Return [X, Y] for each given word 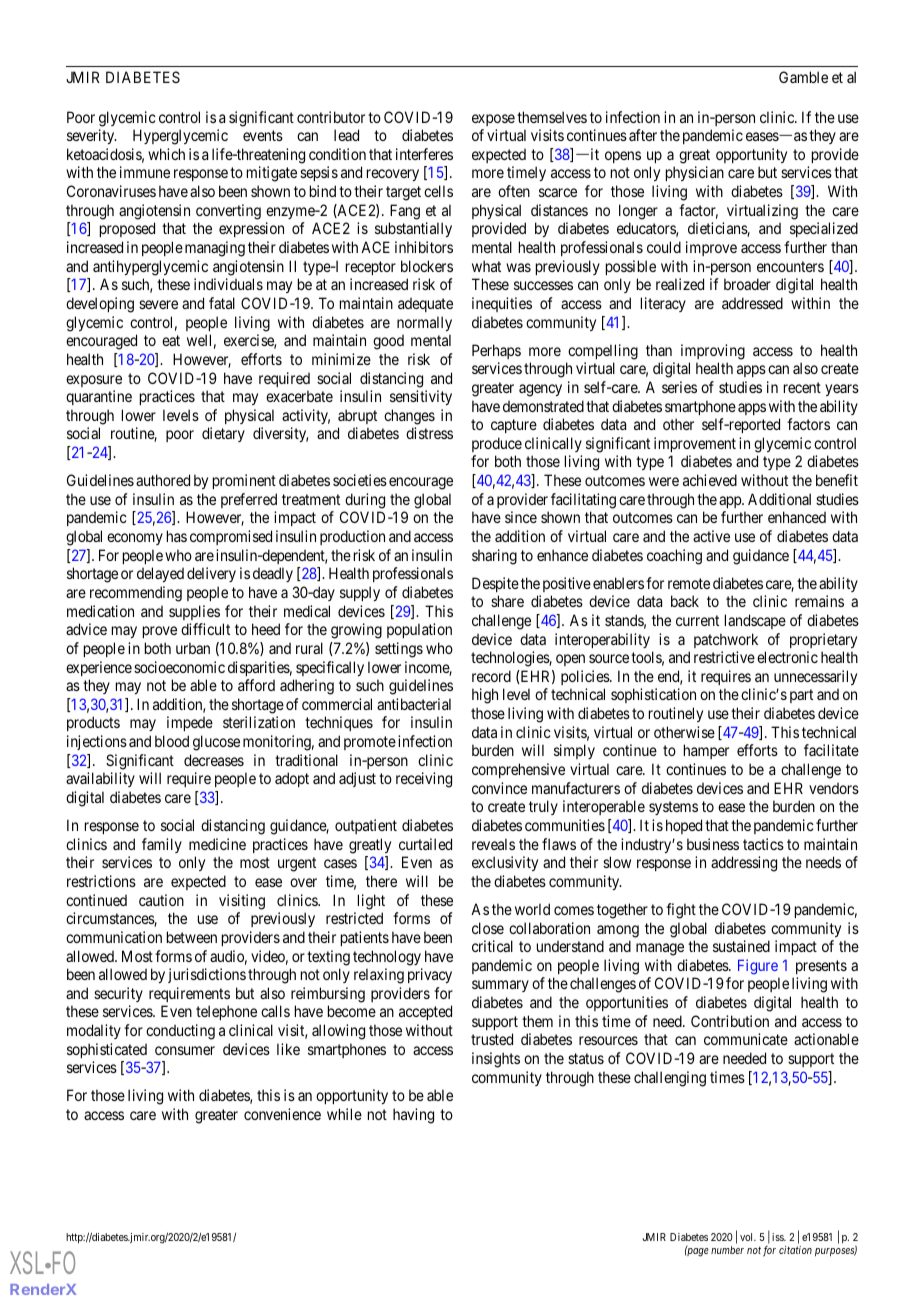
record [491, 676]
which [166, 154]
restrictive [724, 657]
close [488, 928]
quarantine [99, 397]
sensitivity [421, 397]
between [192, 937]
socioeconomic [179, 667]
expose [493, 120]
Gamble [803, 77]
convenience [282, 1114]
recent [802, 387]
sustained [741, 946]
